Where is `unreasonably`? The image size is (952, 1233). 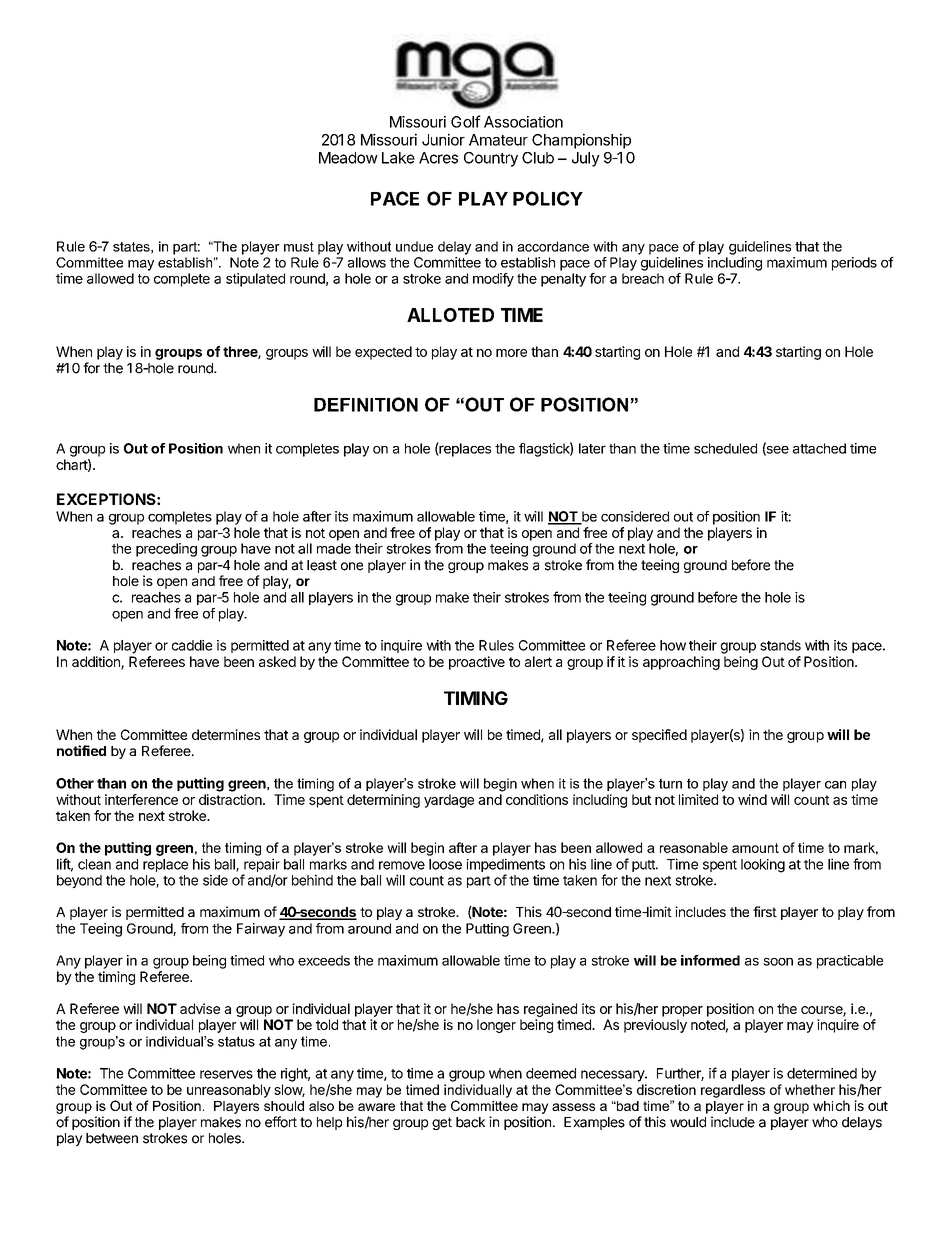 unreasonably is located at coordinates (229, 1091).
